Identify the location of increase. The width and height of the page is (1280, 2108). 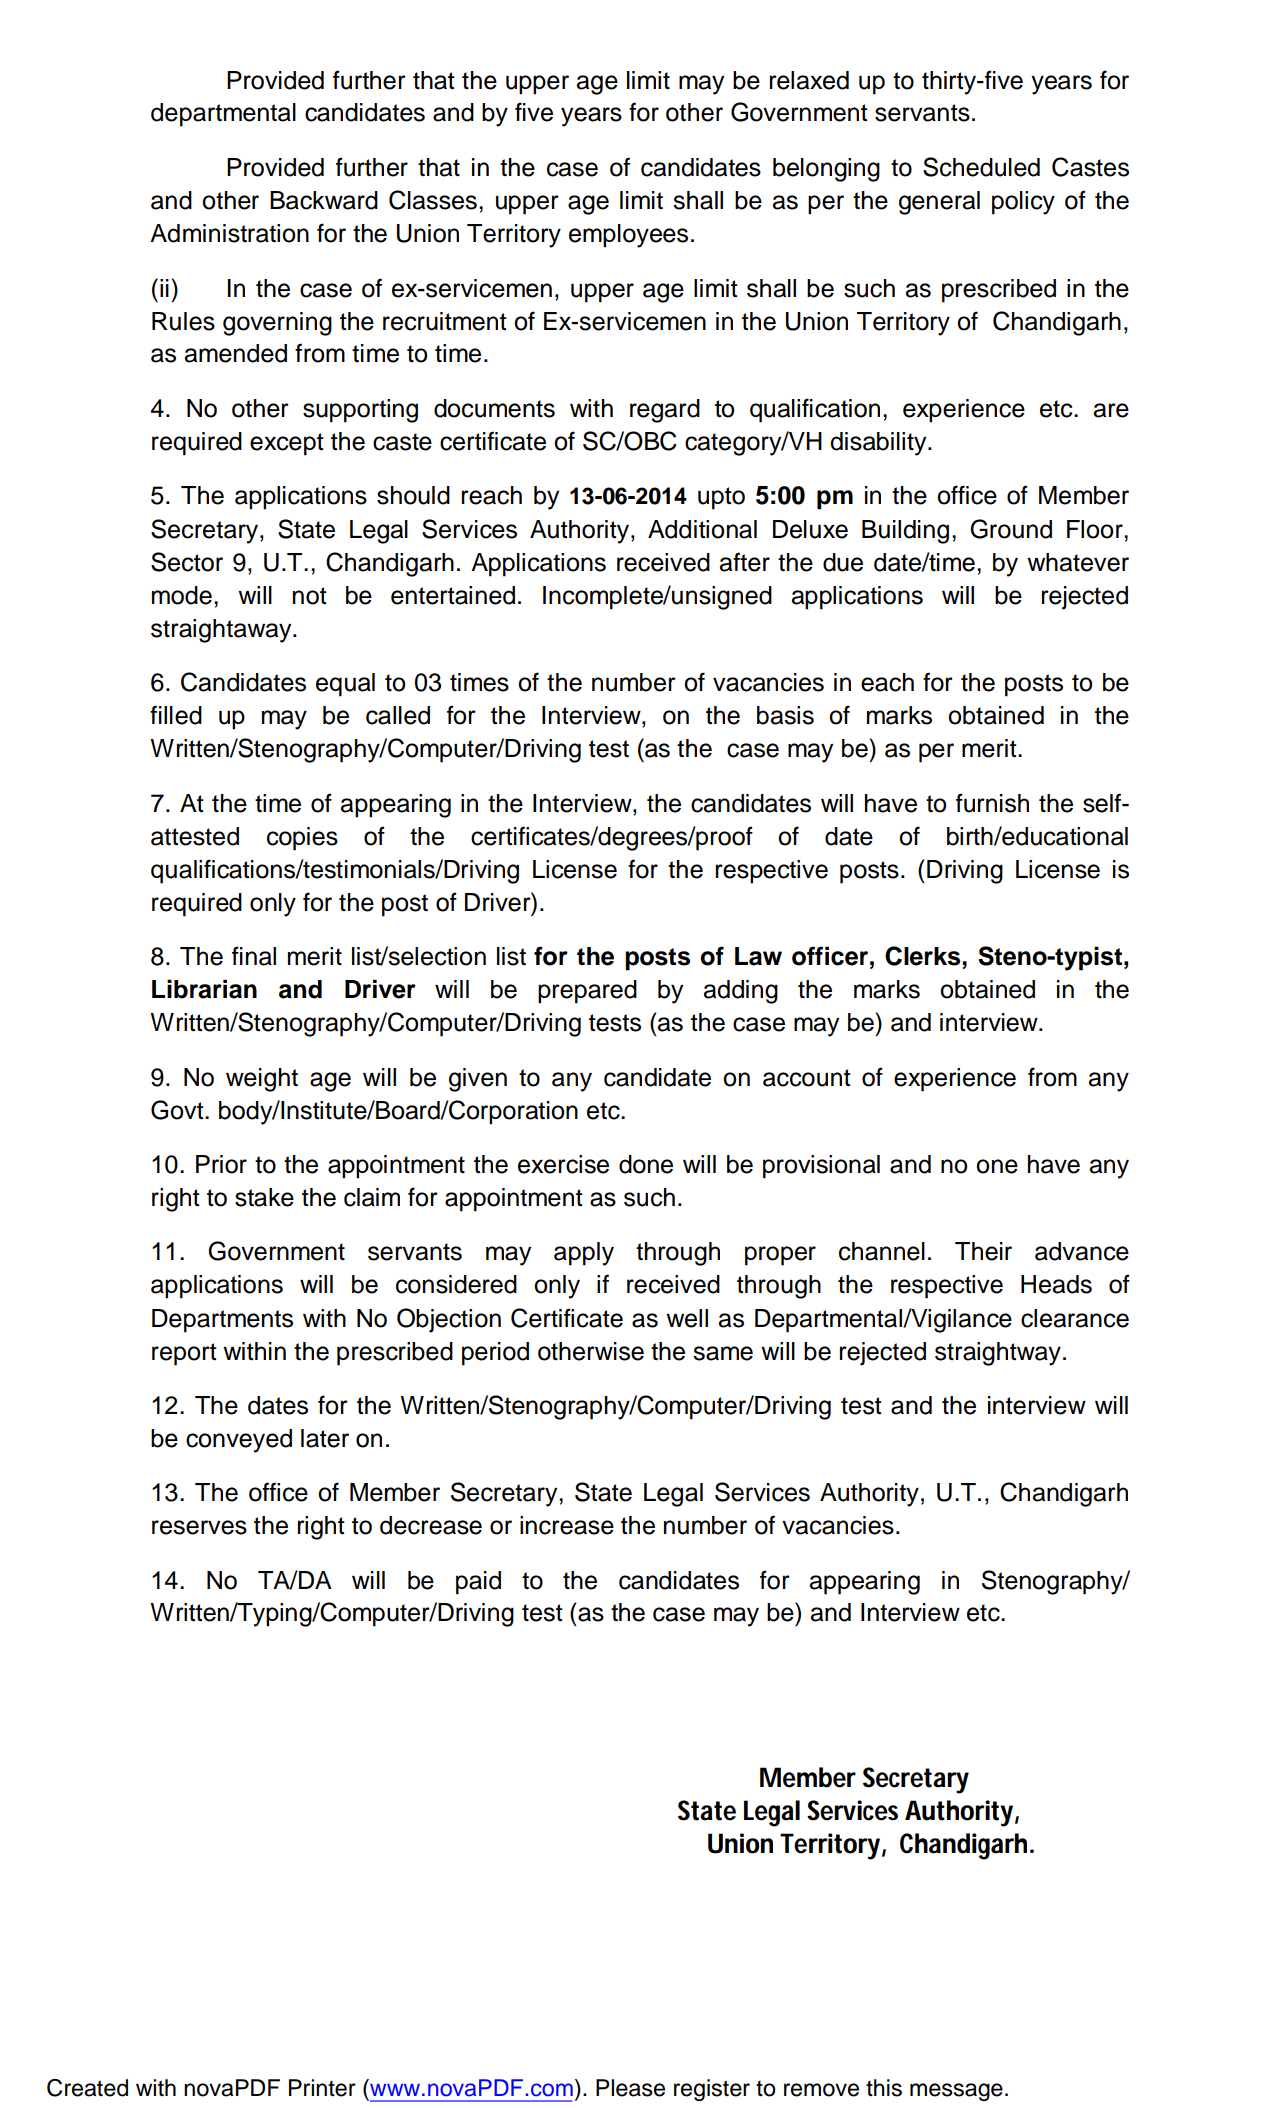
(567, 1525).
